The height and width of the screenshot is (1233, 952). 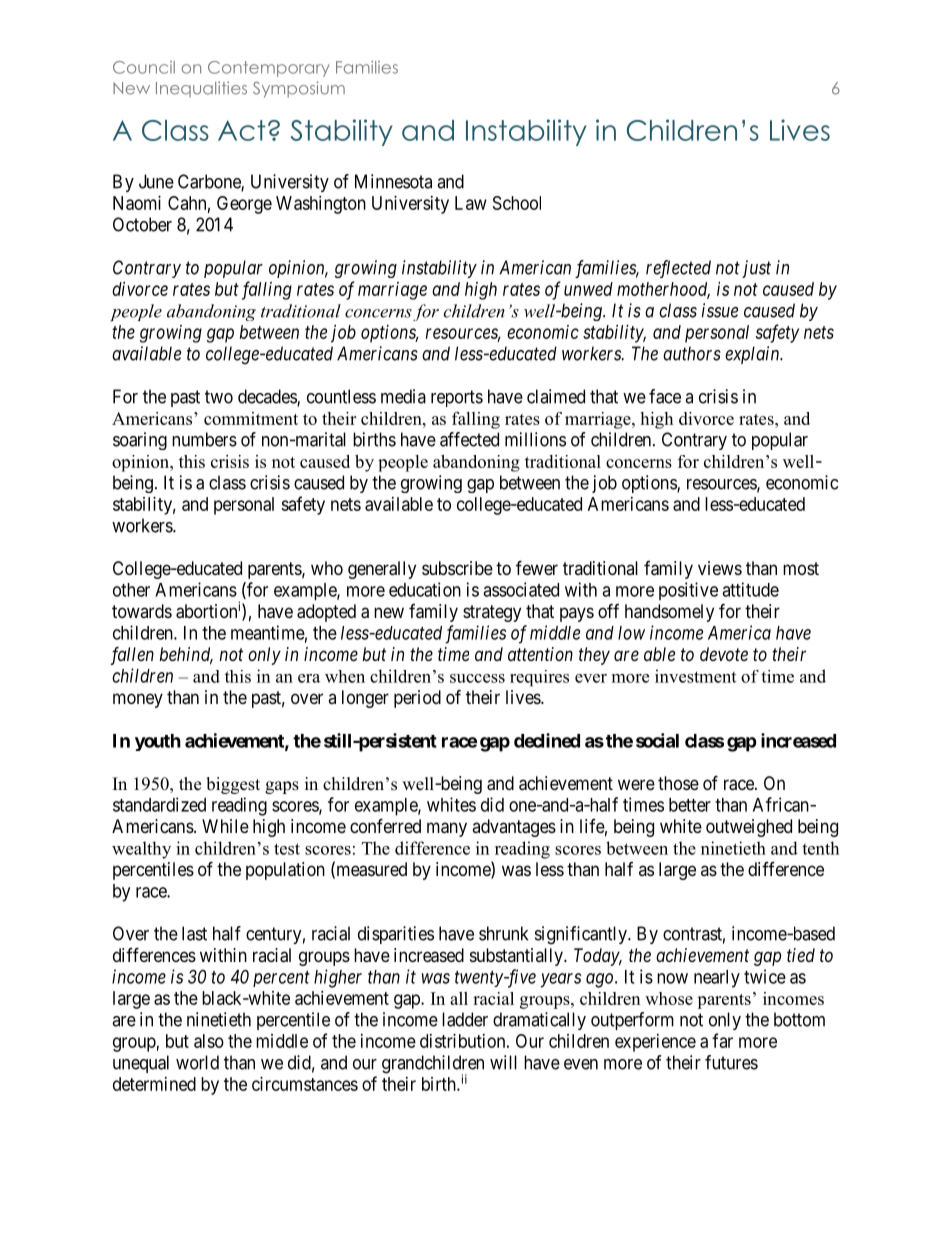 What do you see at coordinates (393, 181) in the screenshot?
I see `Minnesota` at bounding box center [393, 181].
